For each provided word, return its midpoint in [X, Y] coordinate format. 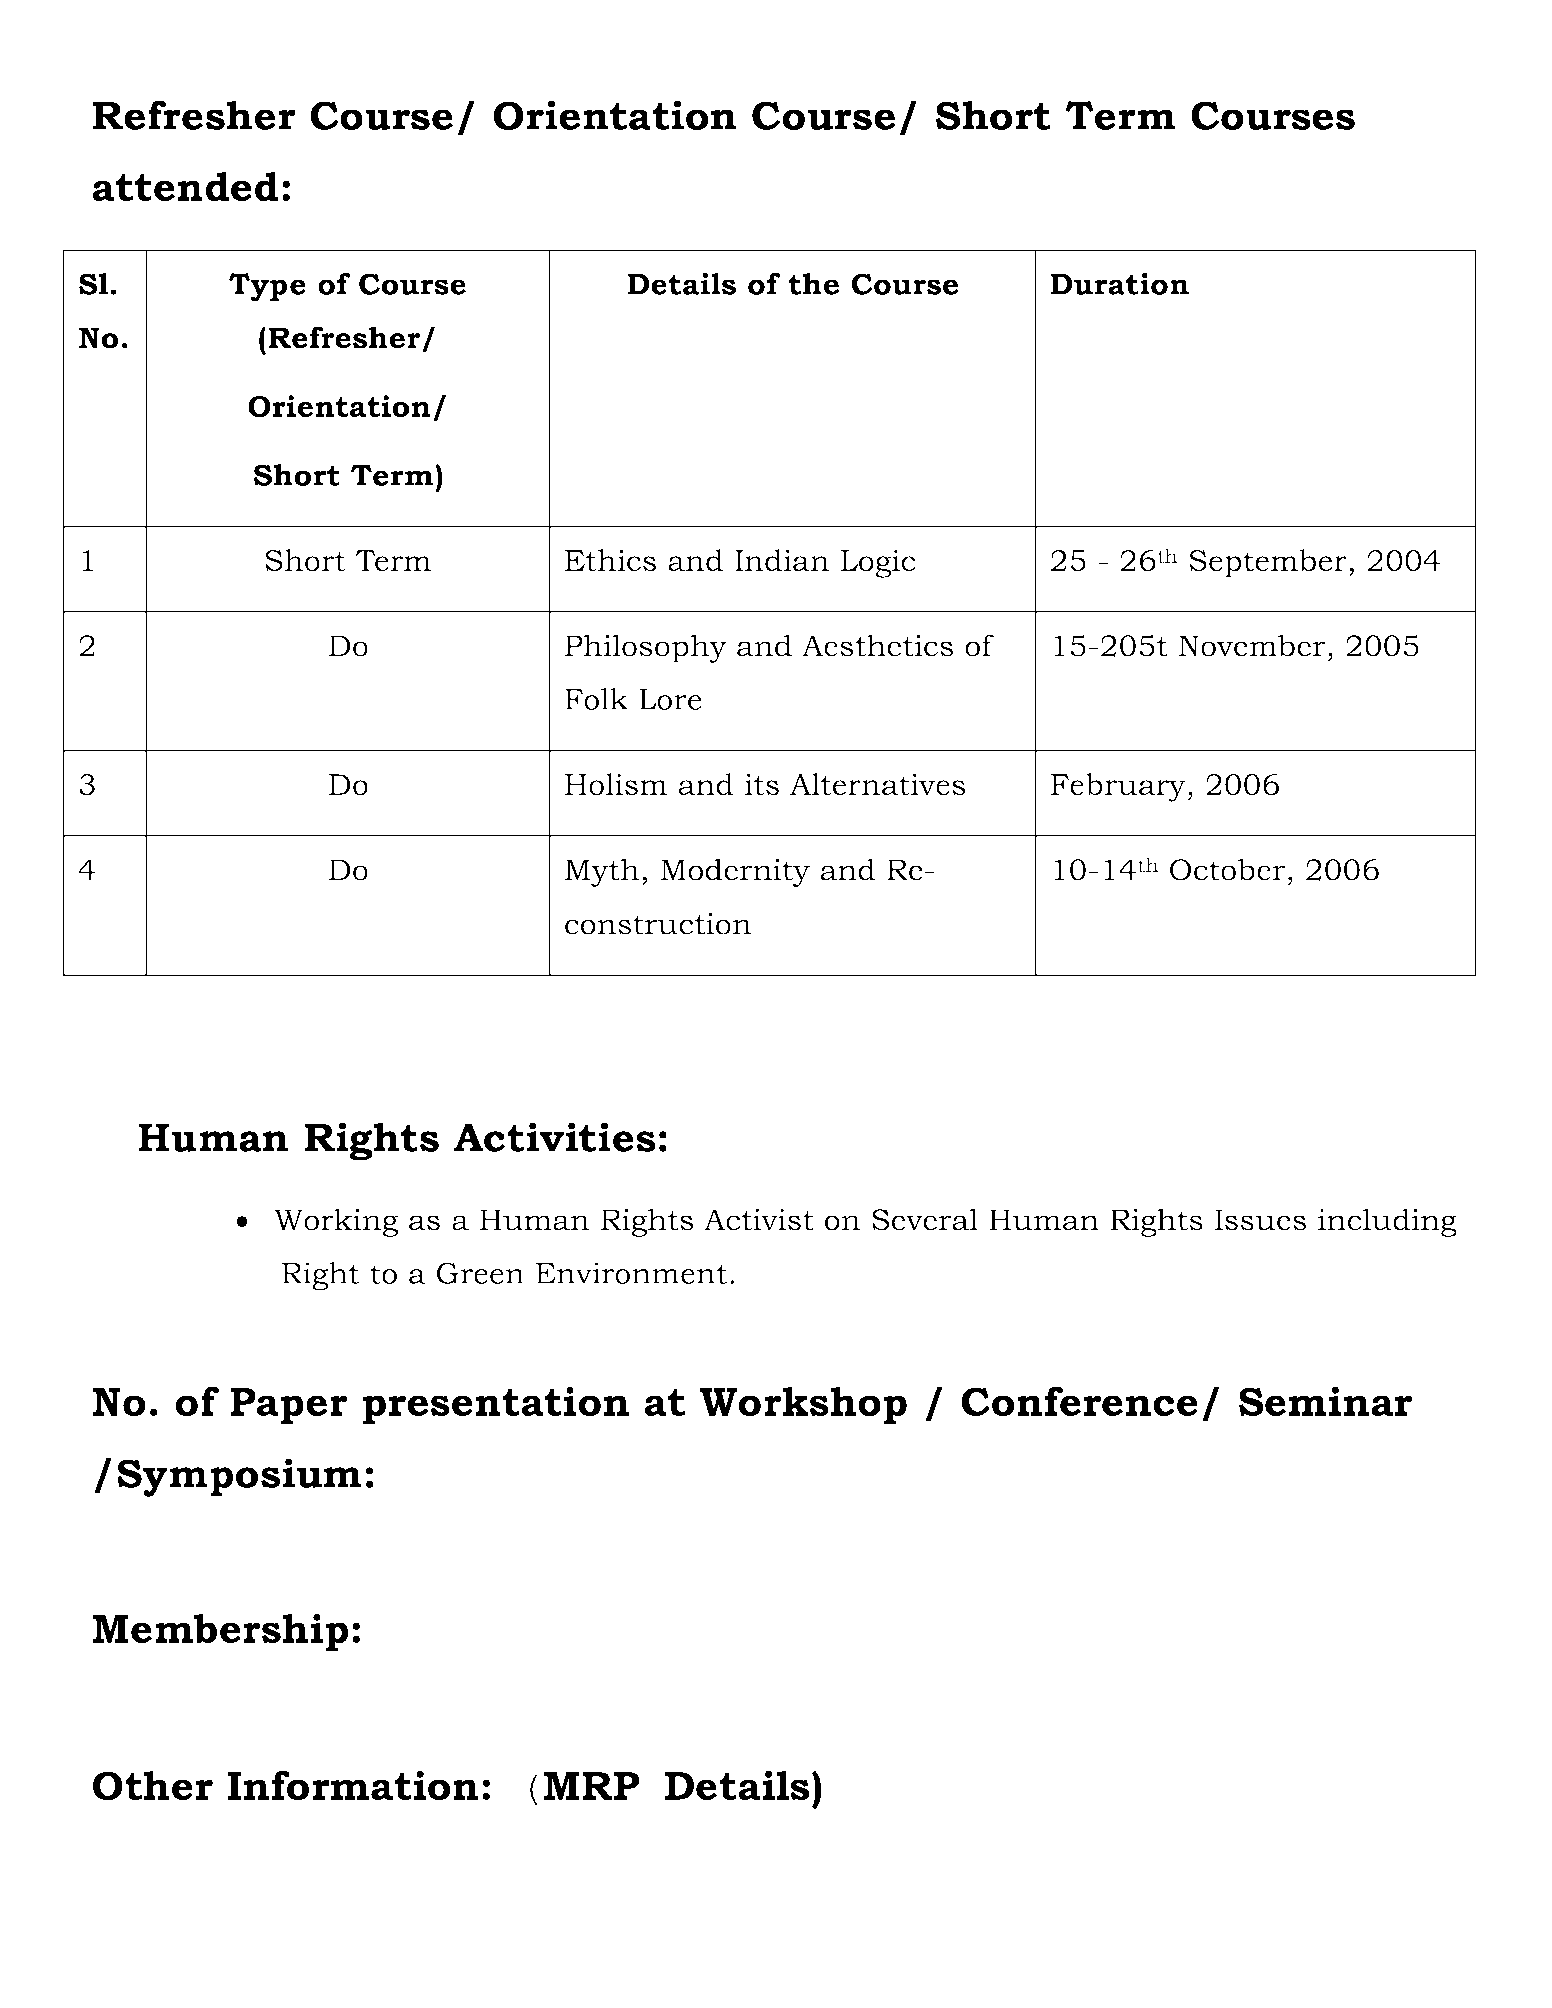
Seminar [1325, 1401]
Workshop [803, 1405]
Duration [1120, 284]
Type [267, 287]
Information [353, 1785]
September [1268, 563]
